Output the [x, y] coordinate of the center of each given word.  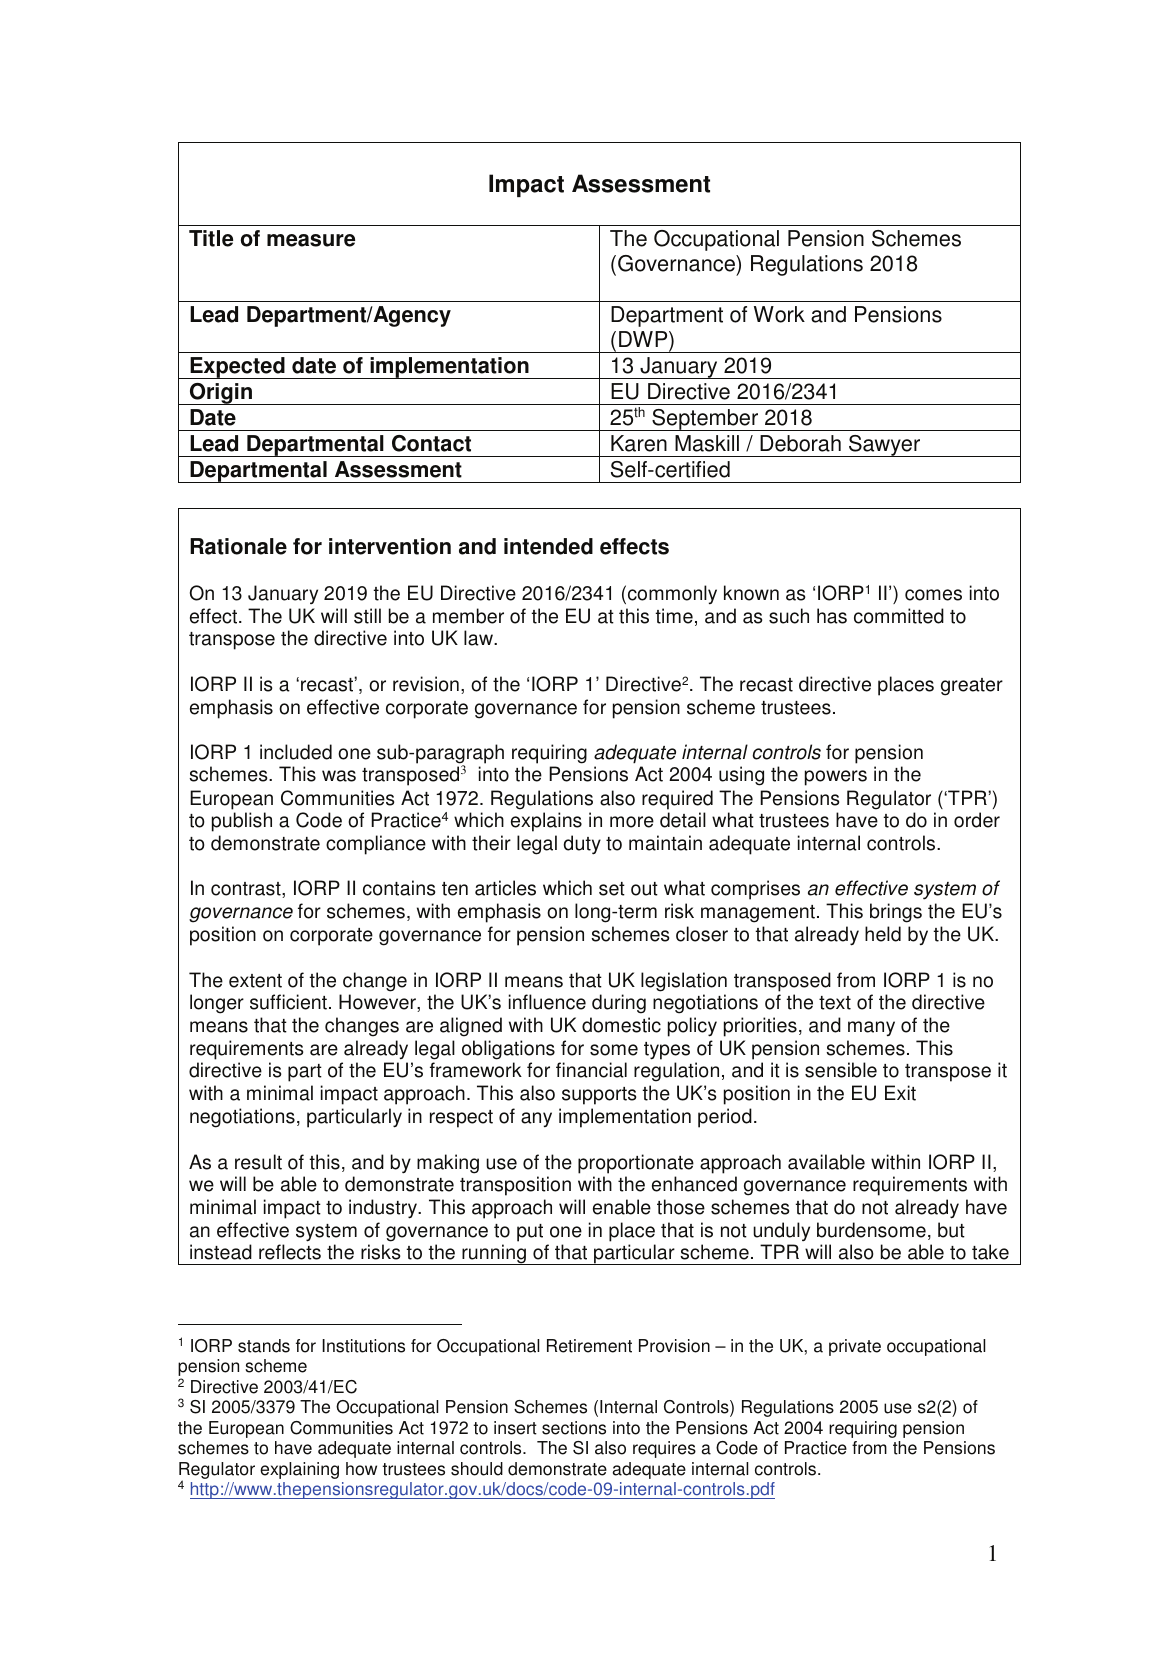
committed [899, 616]
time [674, 616]
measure [311, 240]
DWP [644, 339]
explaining [299, 1470]
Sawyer [885, 446]
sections [574, 1428]
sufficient [288, 1002]
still [367, 616]
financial [591, 1070]
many [871, 1028]
